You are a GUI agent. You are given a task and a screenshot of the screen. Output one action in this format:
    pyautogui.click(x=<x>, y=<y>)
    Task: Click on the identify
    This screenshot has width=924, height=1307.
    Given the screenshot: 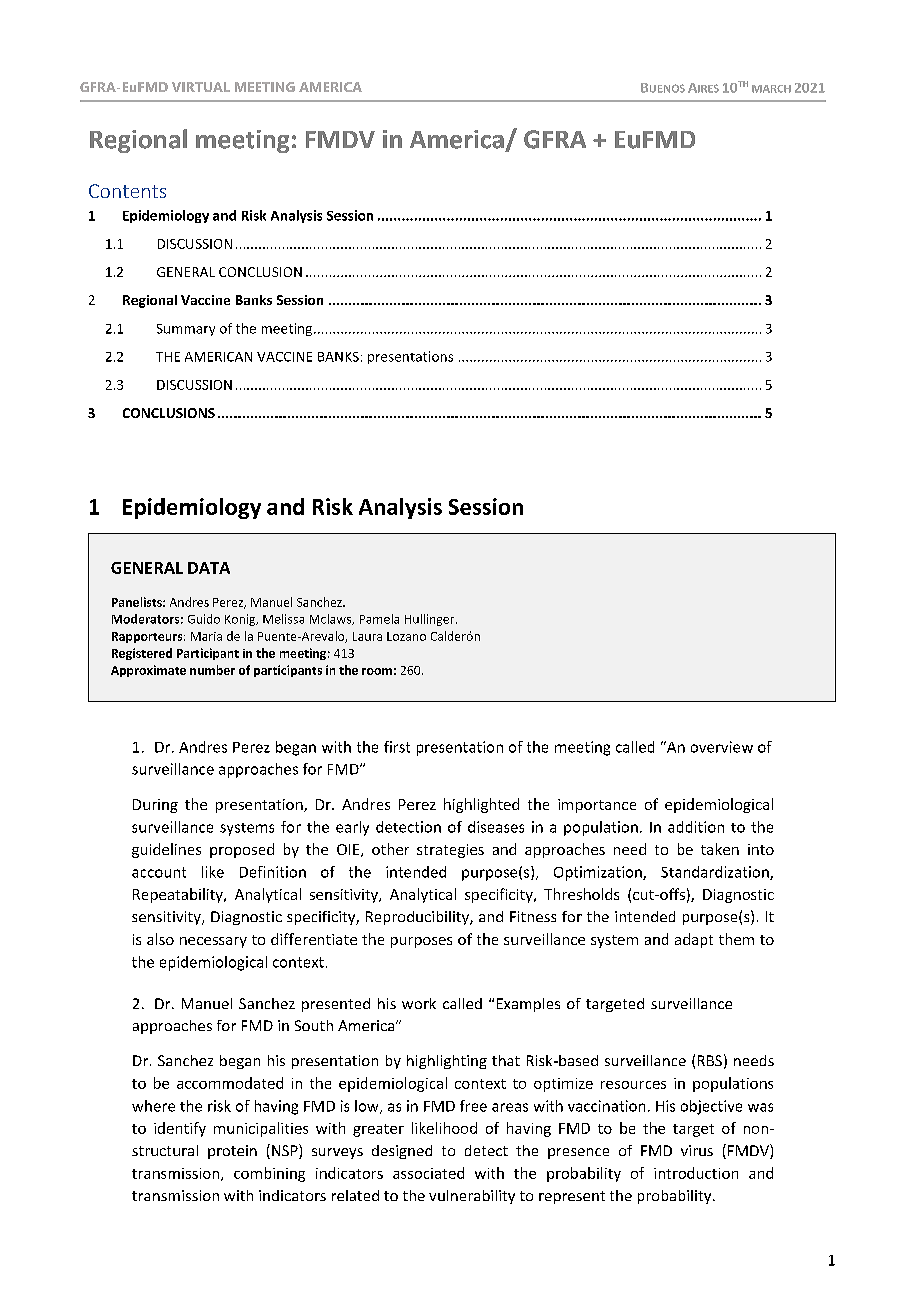 What is the action you would take?
    pyautogui.click(x=180, y=1129)
